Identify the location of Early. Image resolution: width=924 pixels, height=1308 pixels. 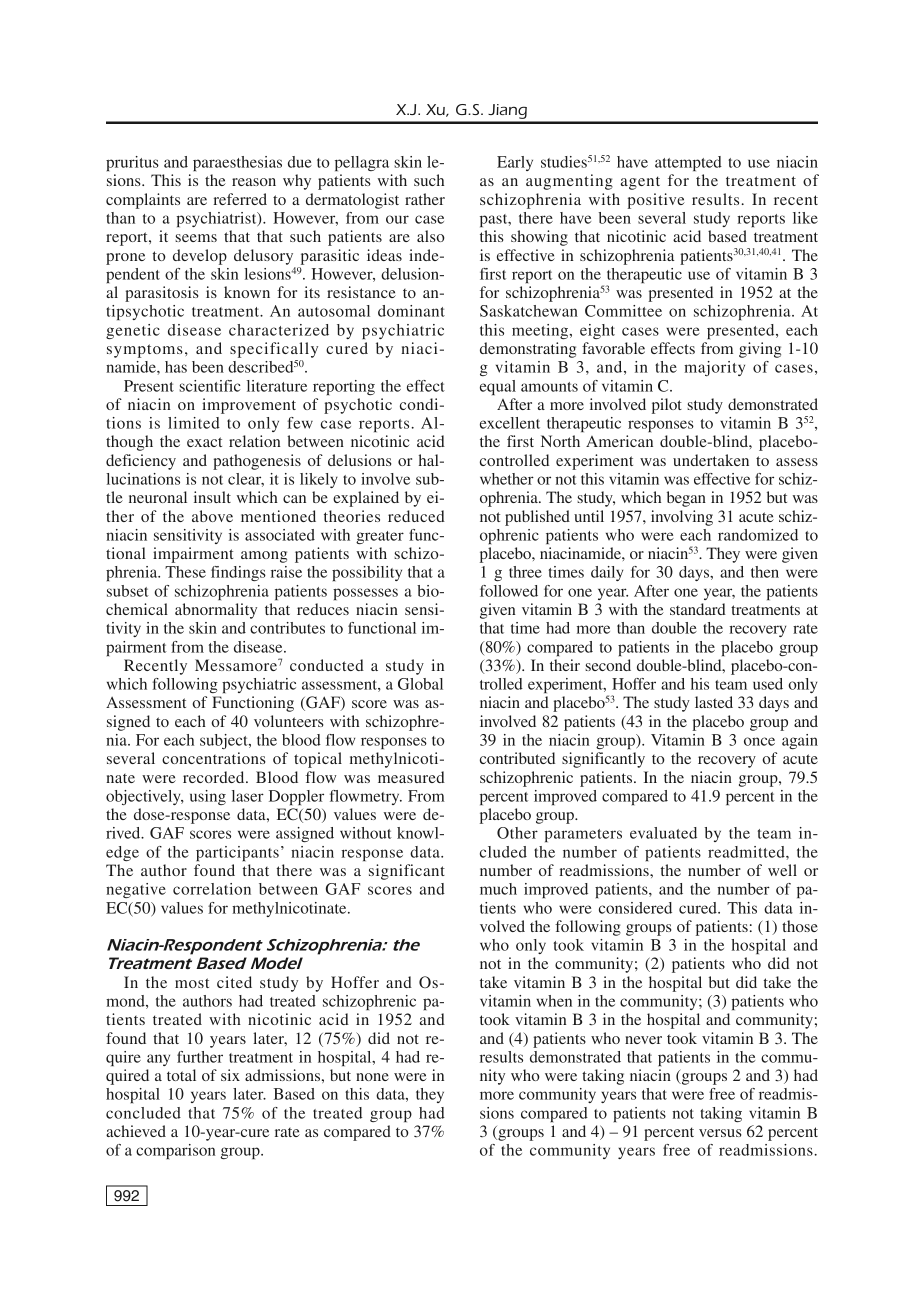
(515, 163).
